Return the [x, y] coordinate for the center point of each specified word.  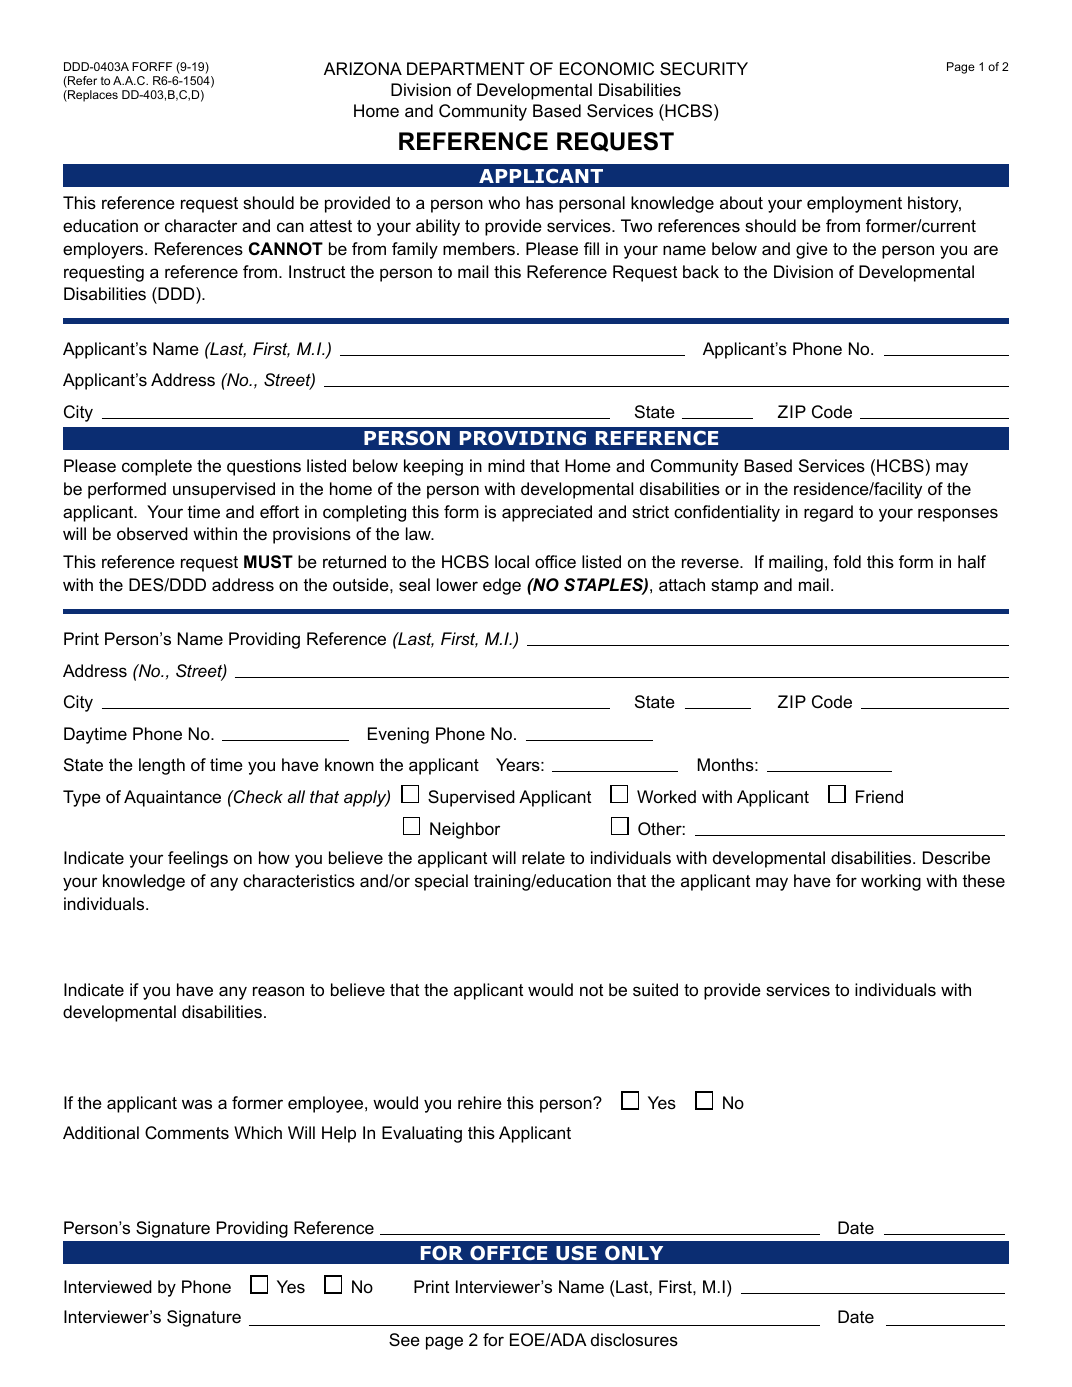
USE [576, 1253]
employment [854, 204]
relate [543, 858]
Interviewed [108, 1287]
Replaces [92, 96]
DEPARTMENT [466, 68]
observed [152, 534]
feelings [198, 859]
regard [828, 513]
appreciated [547, 513]
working [891, 882]
